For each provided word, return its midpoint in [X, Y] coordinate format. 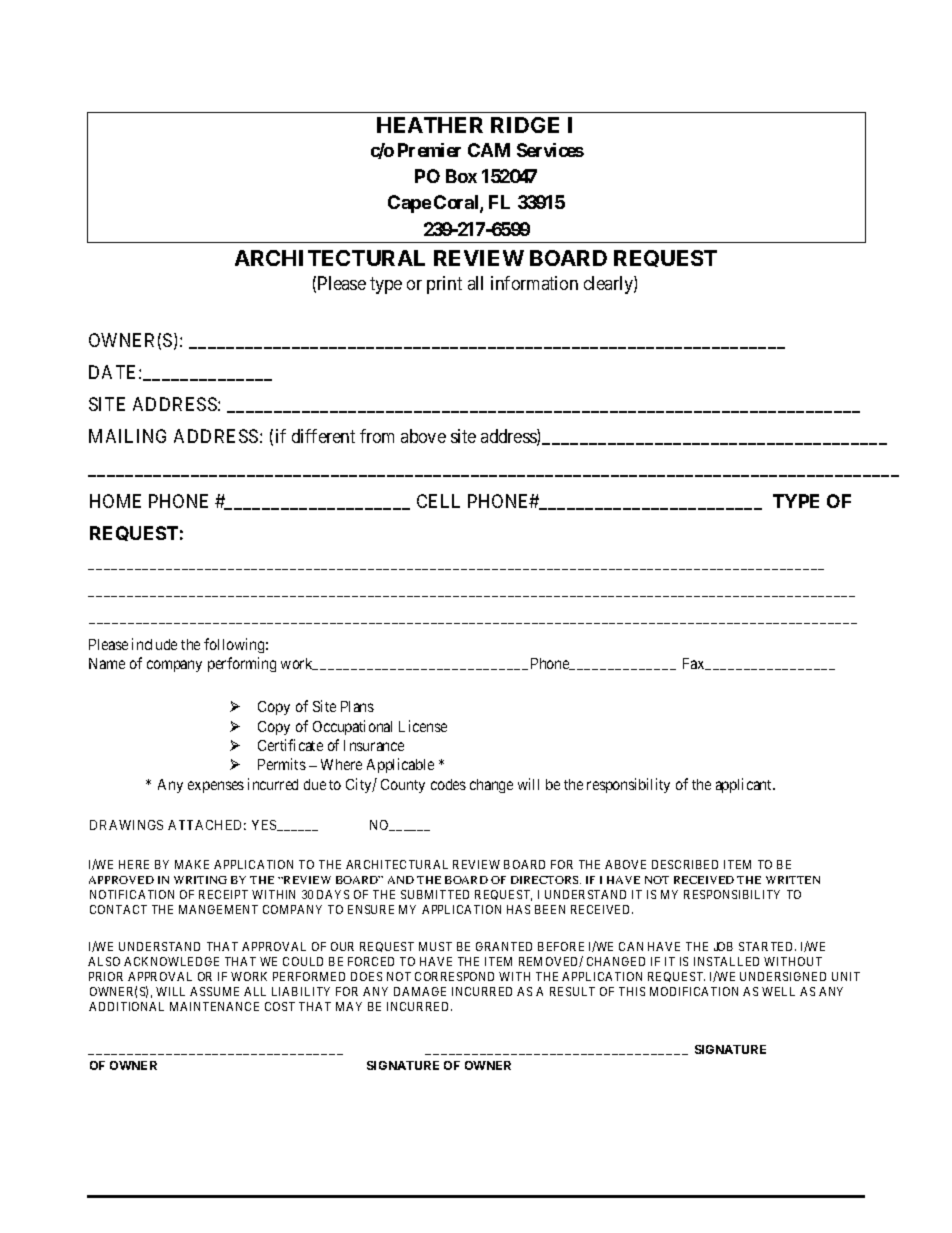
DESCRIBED [685, 864]
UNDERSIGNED [783, 976]
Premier [429, 150]
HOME [115, 501]
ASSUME [214, 991]
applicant [745, 785]
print [444, 285]
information [534, 283]
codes [448, 784]
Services [550, 150]
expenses [216, 787]
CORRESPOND [454, 976]
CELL [438, 501]
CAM [489, 150]
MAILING [127, 436]
